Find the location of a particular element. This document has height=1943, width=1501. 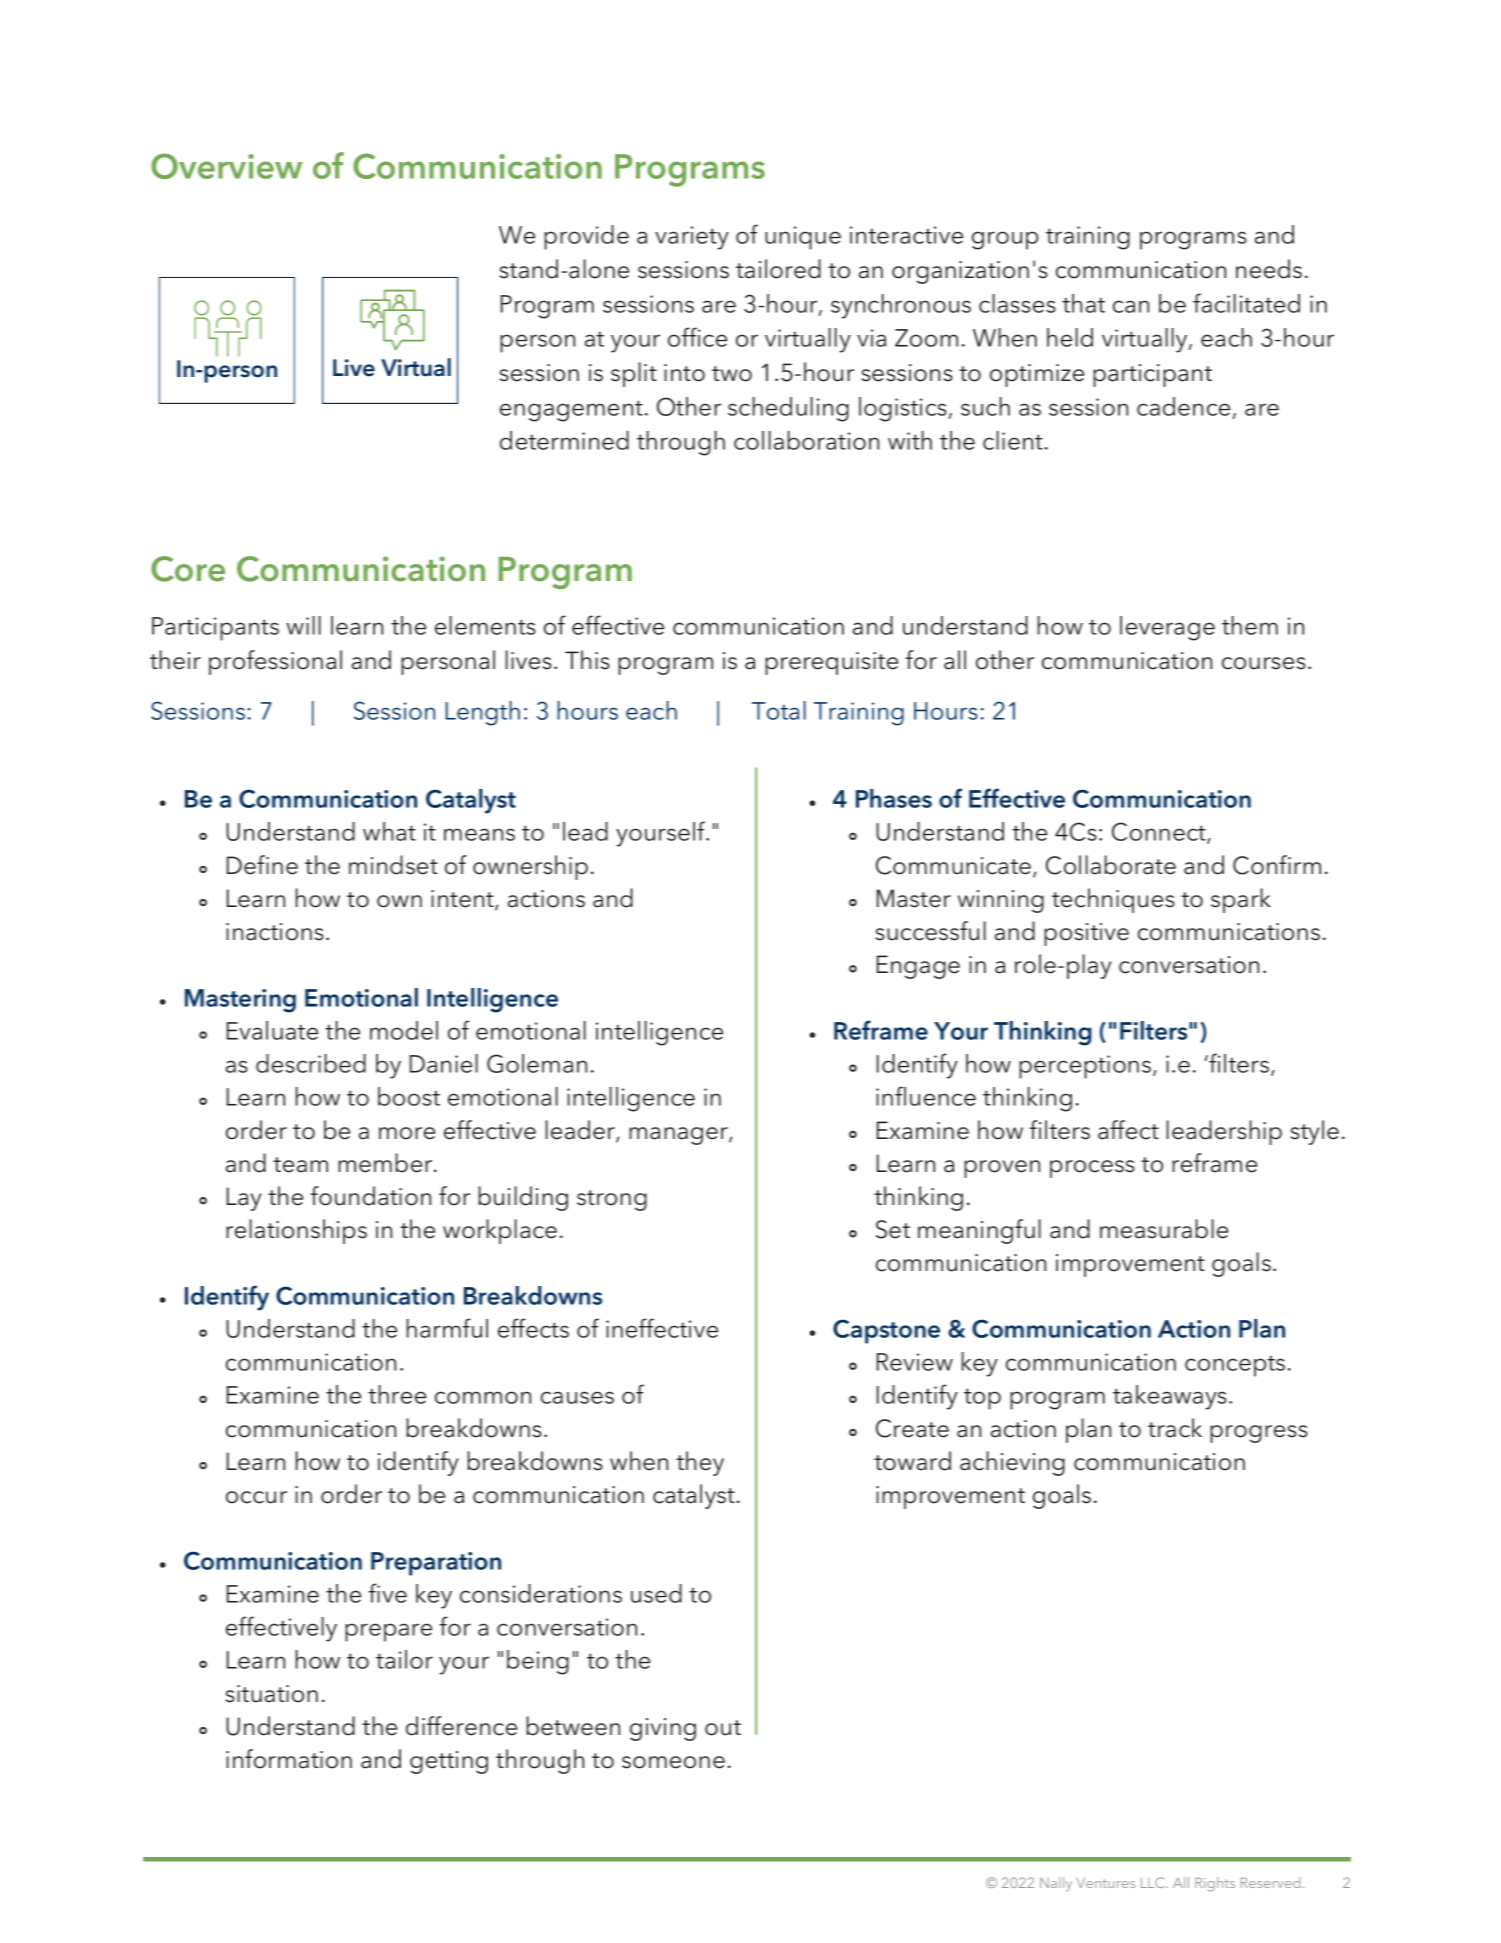

Overview is located at coordinates (226, 166).
